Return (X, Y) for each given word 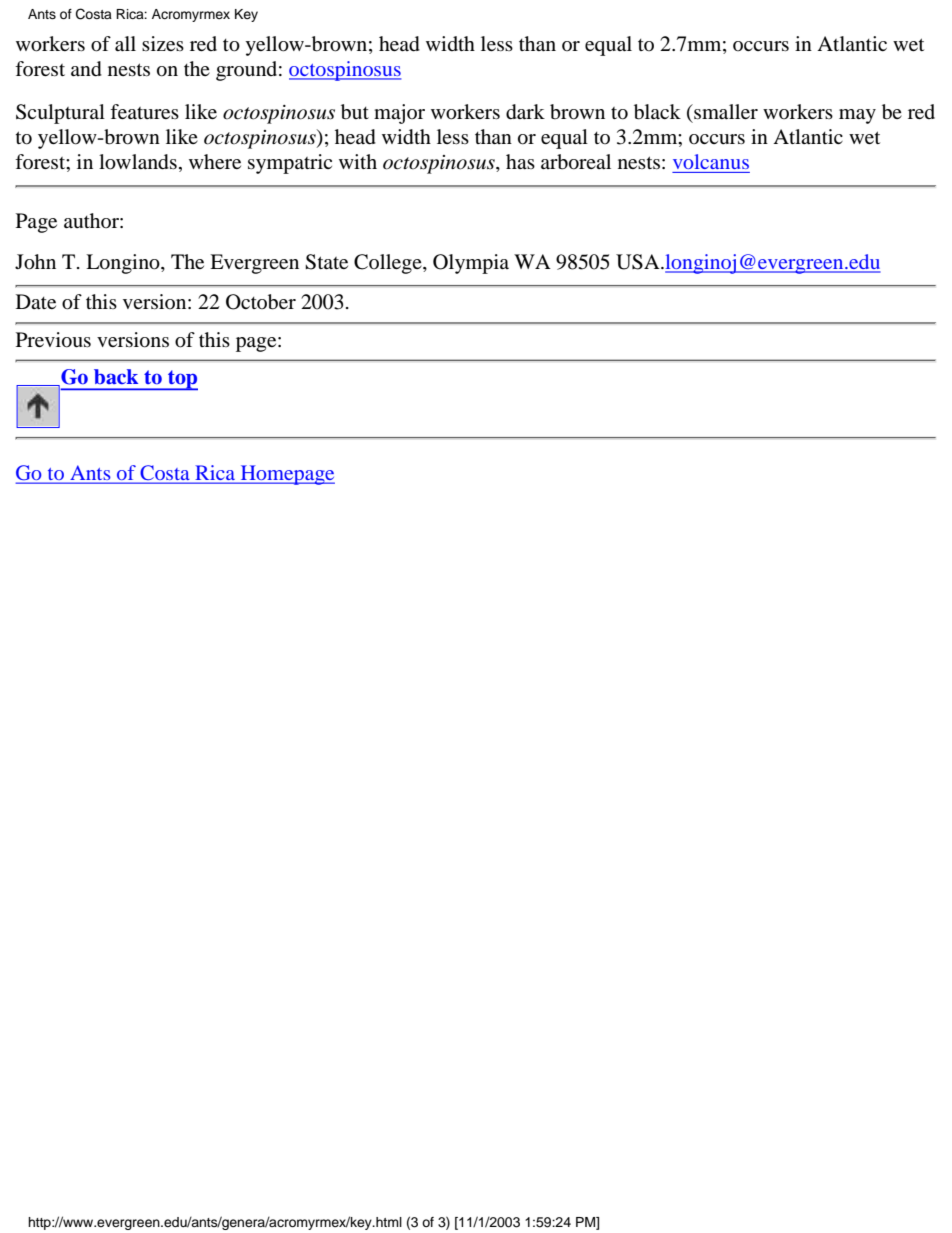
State (326, 262)
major (399, 114)
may (857, 116)
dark (525, 112)
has (520, 161)
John (35, 262)
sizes (163, 43)
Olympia (471, 264)
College (389, 264)
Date (36, 301)
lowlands (138, 162)
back (116, 376)
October (261, 302)
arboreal (576, 162)
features (144, 111)
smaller (725, 112)
